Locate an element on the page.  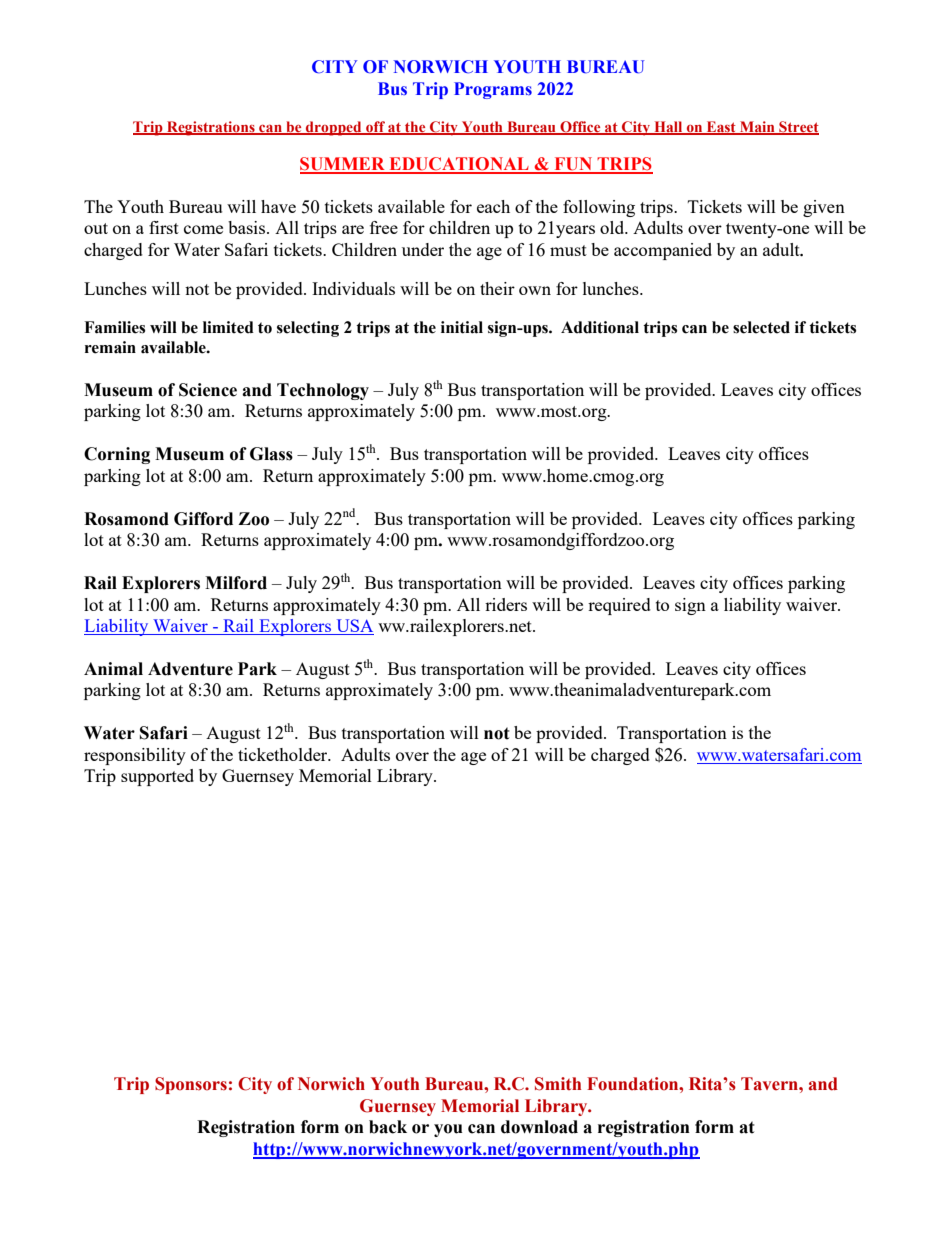
Programs is located at coordinates (493, 90).
